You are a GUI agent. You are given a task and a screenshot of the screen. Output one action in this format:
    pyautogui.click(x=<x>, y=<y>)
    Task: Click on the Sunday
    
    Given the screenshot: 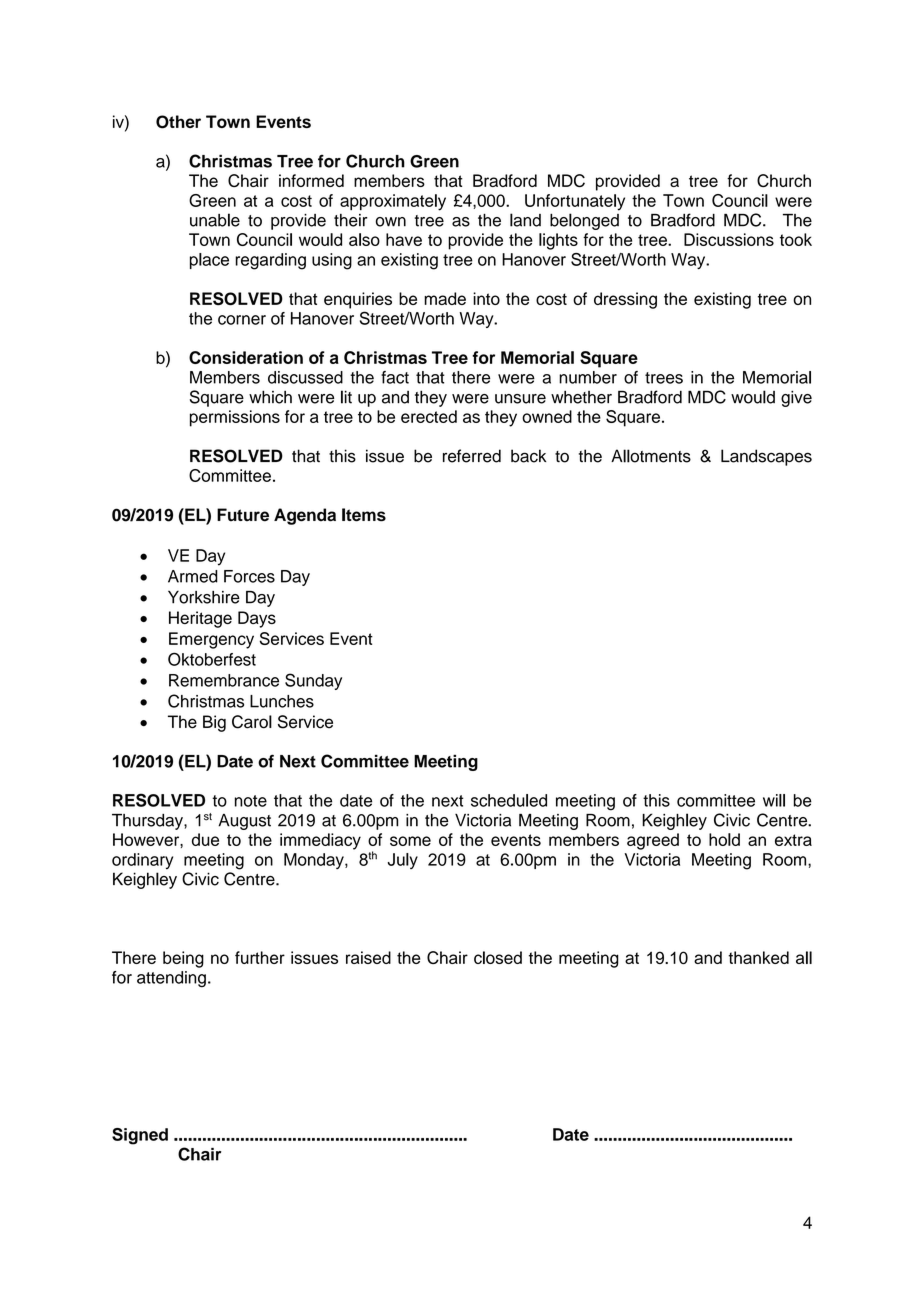 What is the action you would take?
    pyautogui.click(x=313, y=681)
